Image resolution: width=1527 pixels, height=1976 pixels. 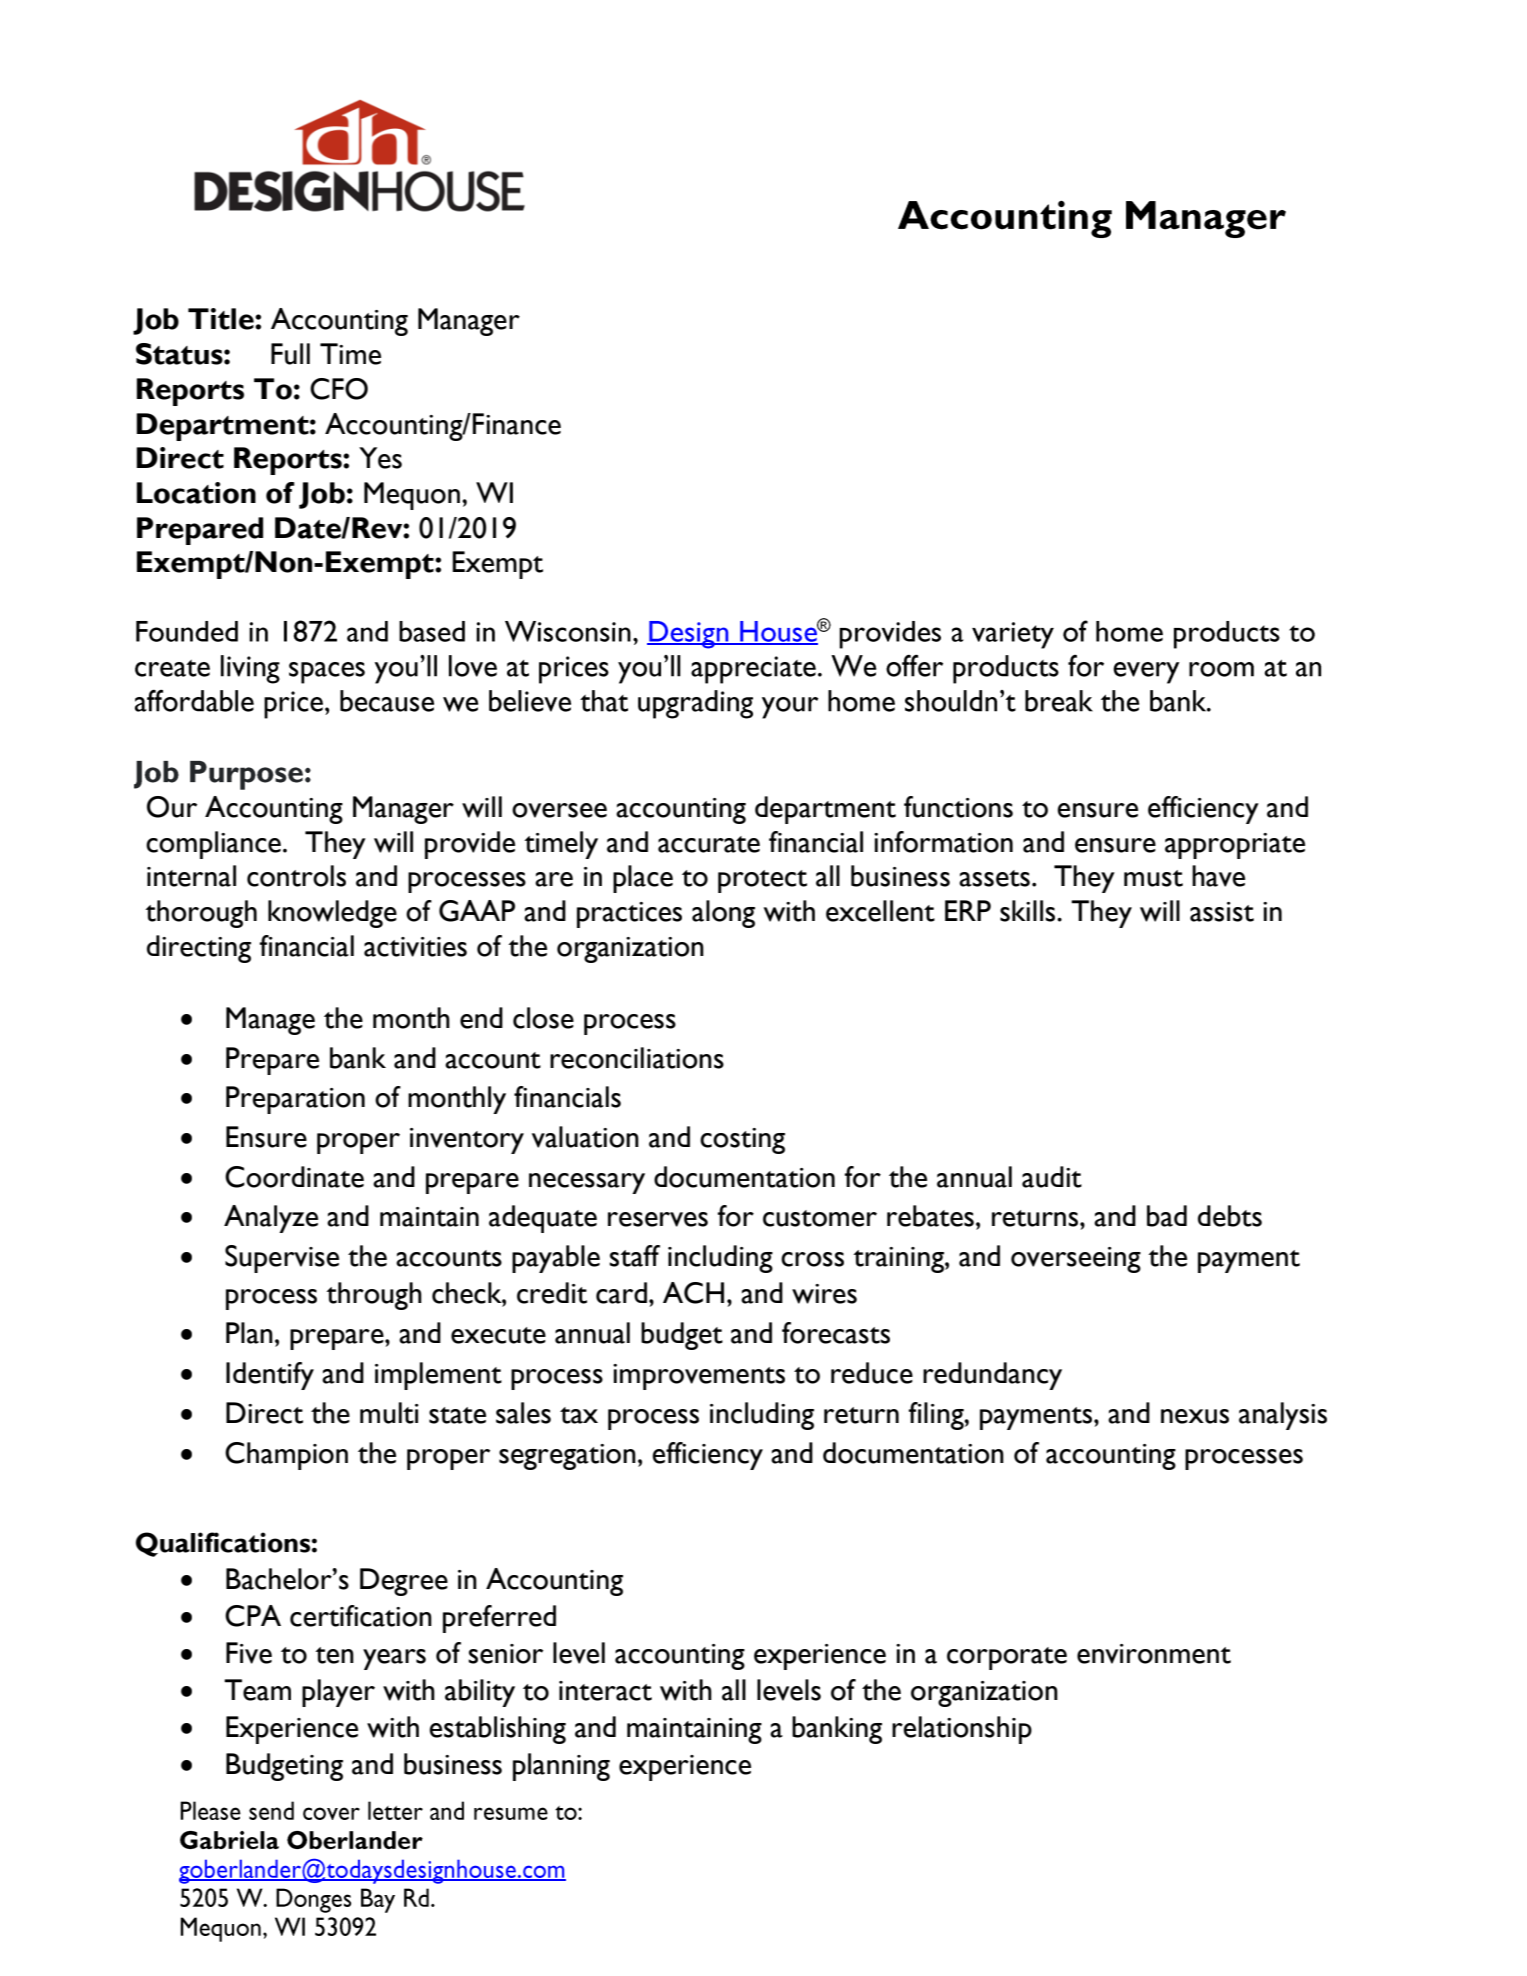 What do you see at coordinates (1154, 1654) in the page?
I see `environment` at bounding box center [1154, 1654].
